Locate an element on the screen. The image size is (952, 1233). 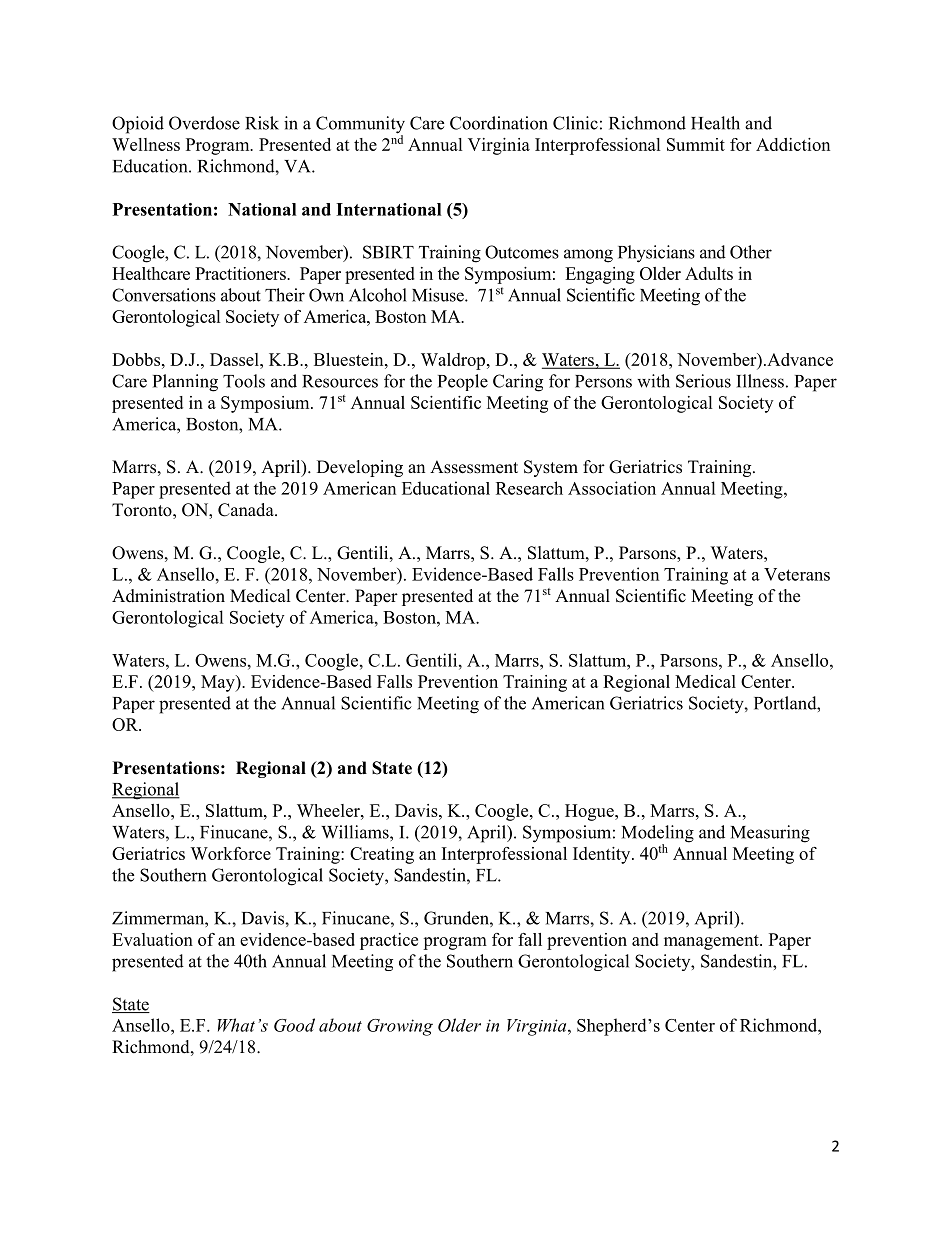
Summit is located at coordinates (696, 144).
